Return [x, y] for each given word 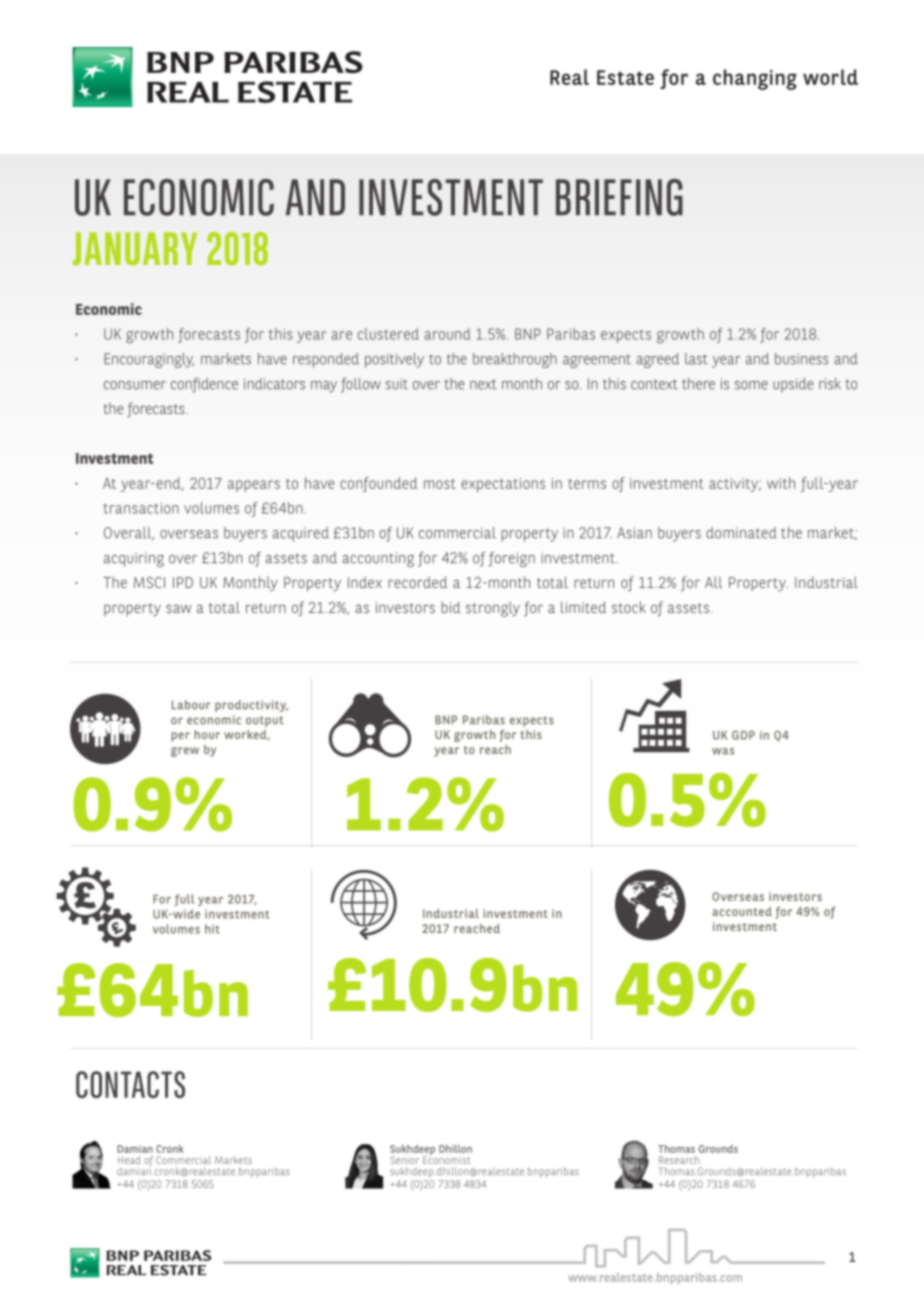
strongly [493, 609]
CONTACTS [130, 1084]
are [341, 335]
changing [755, 79]
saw [178, 608]
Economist [446, 1159]
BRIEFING [619, 197]
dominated [741, 533]
